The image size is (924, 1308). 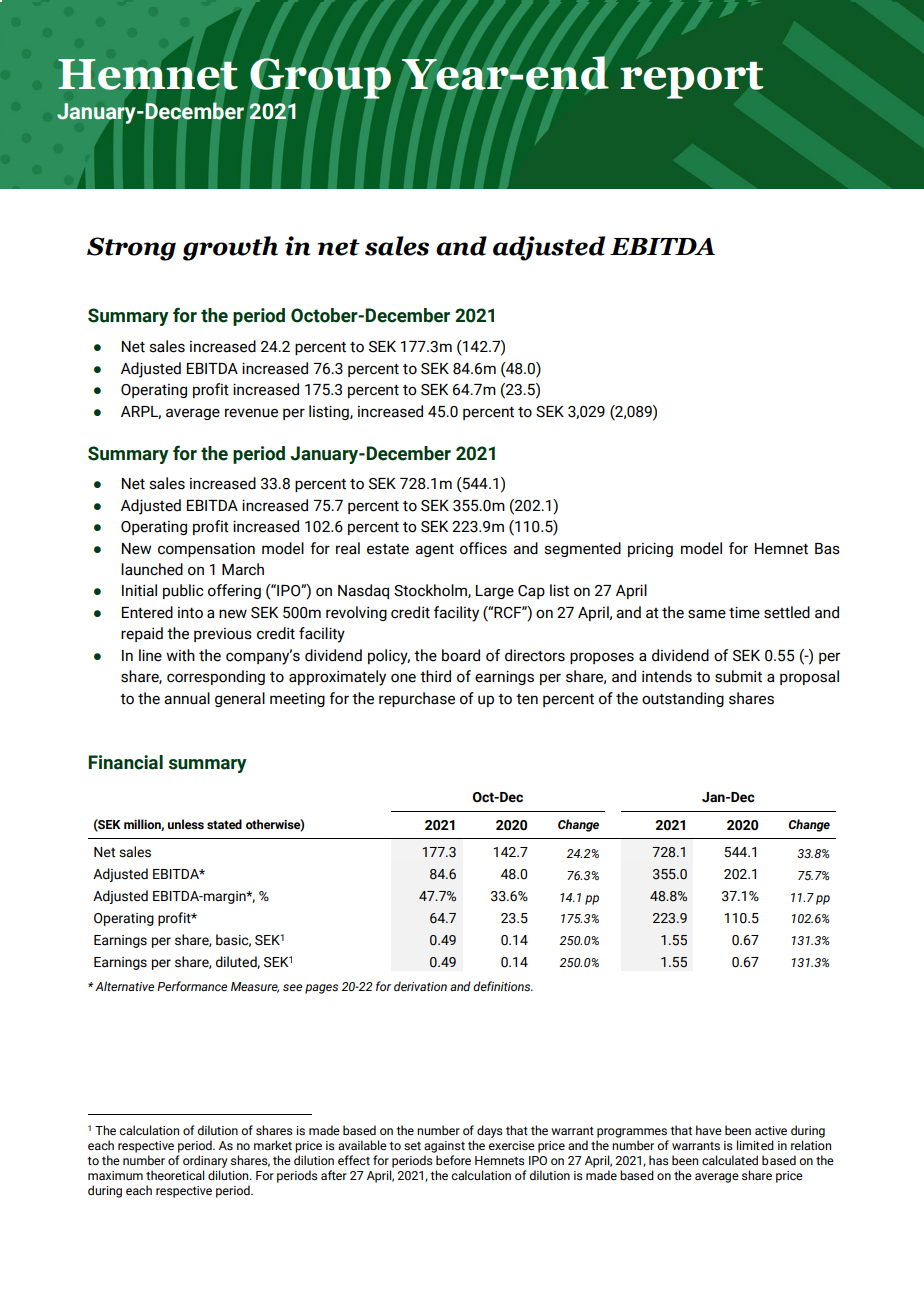 I want to click on calculated, so click(x=730, y=1160).
